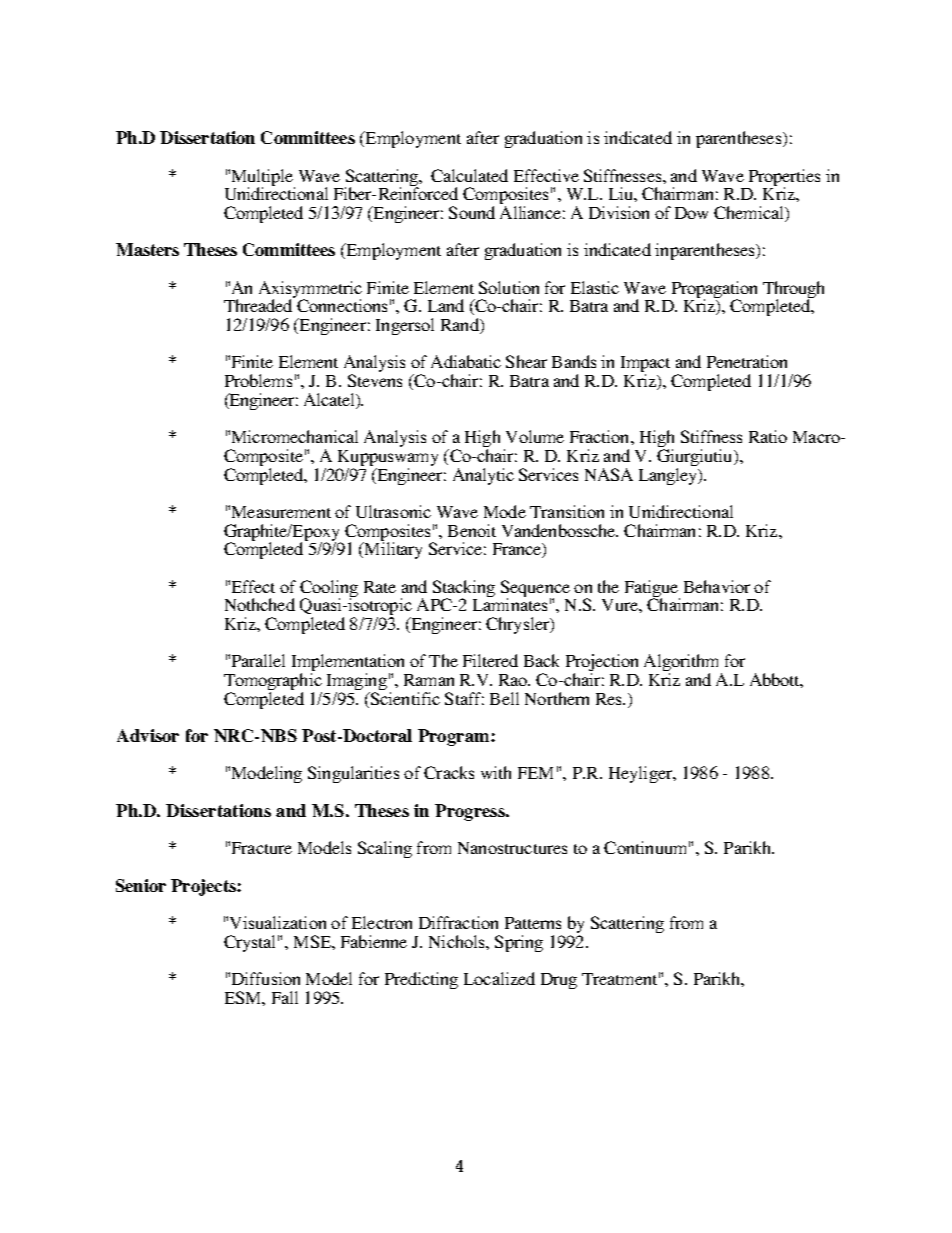 This document has height=1233, width=952. What do you see at coordinates (669, 476) in the document?
I see `Langley` at bounding box center [669, 476].
